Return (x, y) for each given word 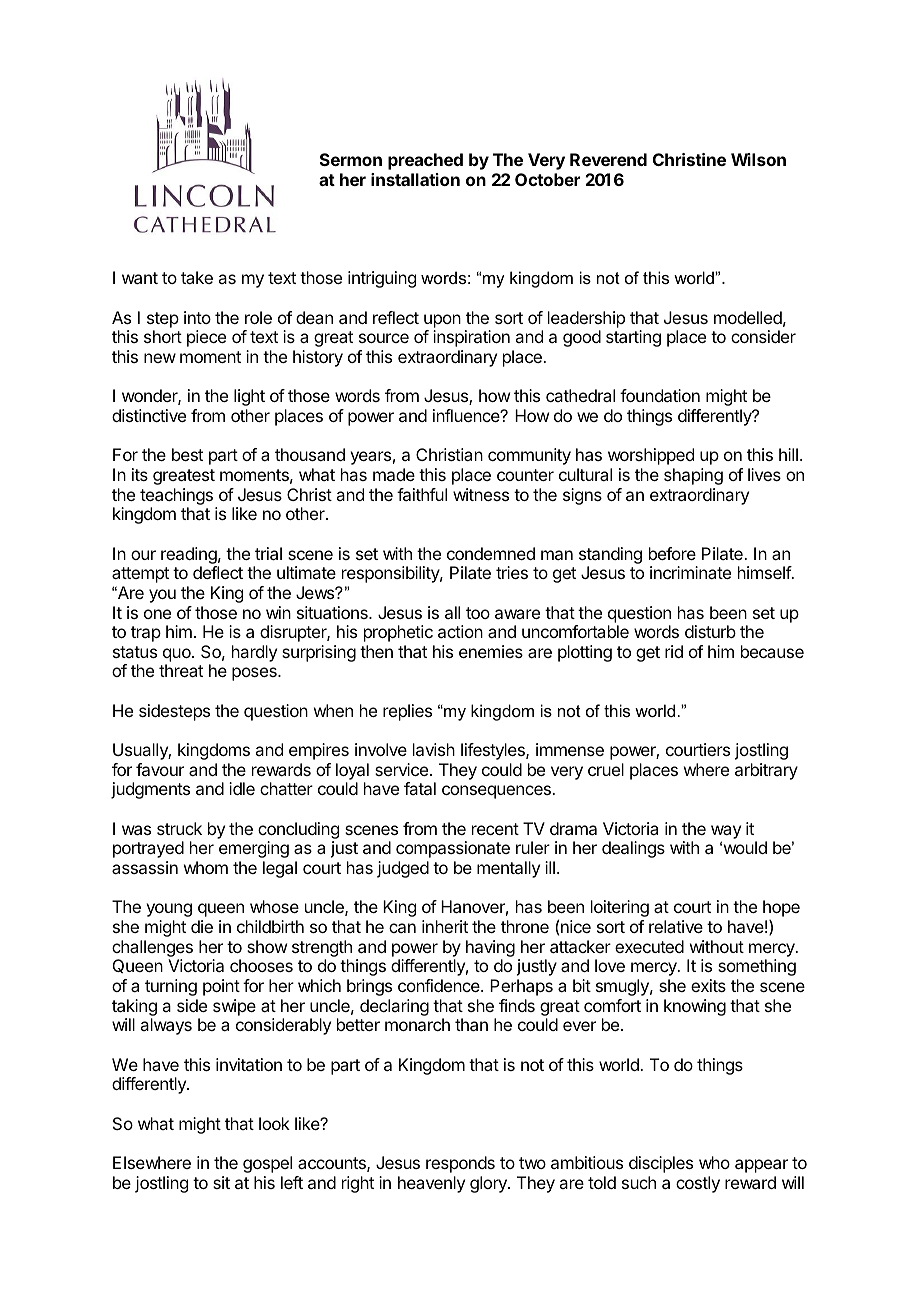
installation (415, 179)
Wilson (758, 159)
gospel (267, 1164)
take (197, 277)
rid (674, 651)
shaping (693, 476)
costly (698, 1184)
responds (460, 1164)
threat (181, 670)
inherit (445, 926)
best (187, 454)
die (202, 926)
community (529, 456)
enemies (491, 651)
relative (676, 926)
